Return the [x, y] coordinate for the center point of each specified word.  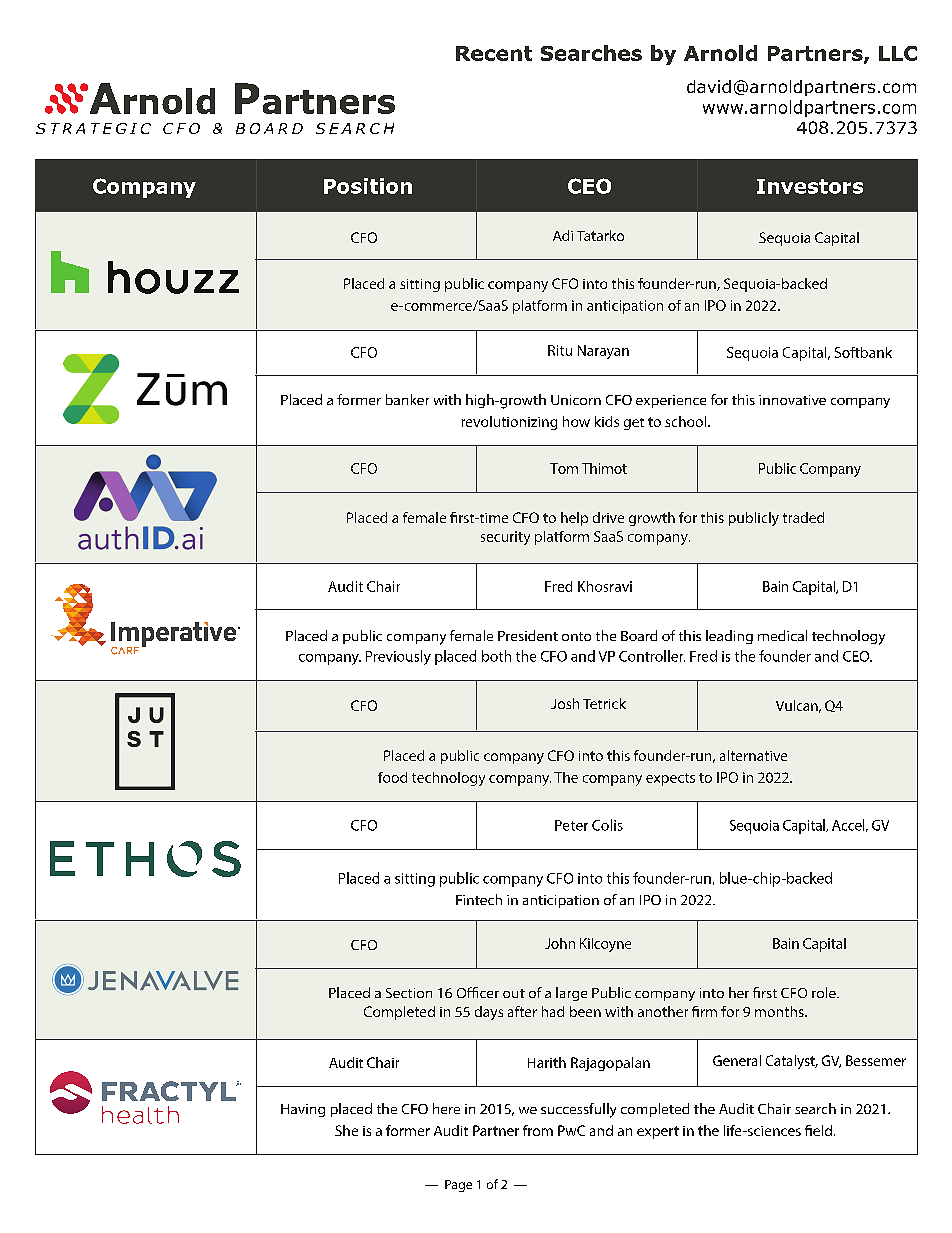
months [780, 1011]
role [825, 992]
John [560, 943]
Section [409, 993]
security [505, 538]
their [619, 899]
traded [803, 517]
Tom [564, 468]
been [585, 1011]
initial [658, 900]
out [514, 993]
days [489, 1013]
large [571, 994]
